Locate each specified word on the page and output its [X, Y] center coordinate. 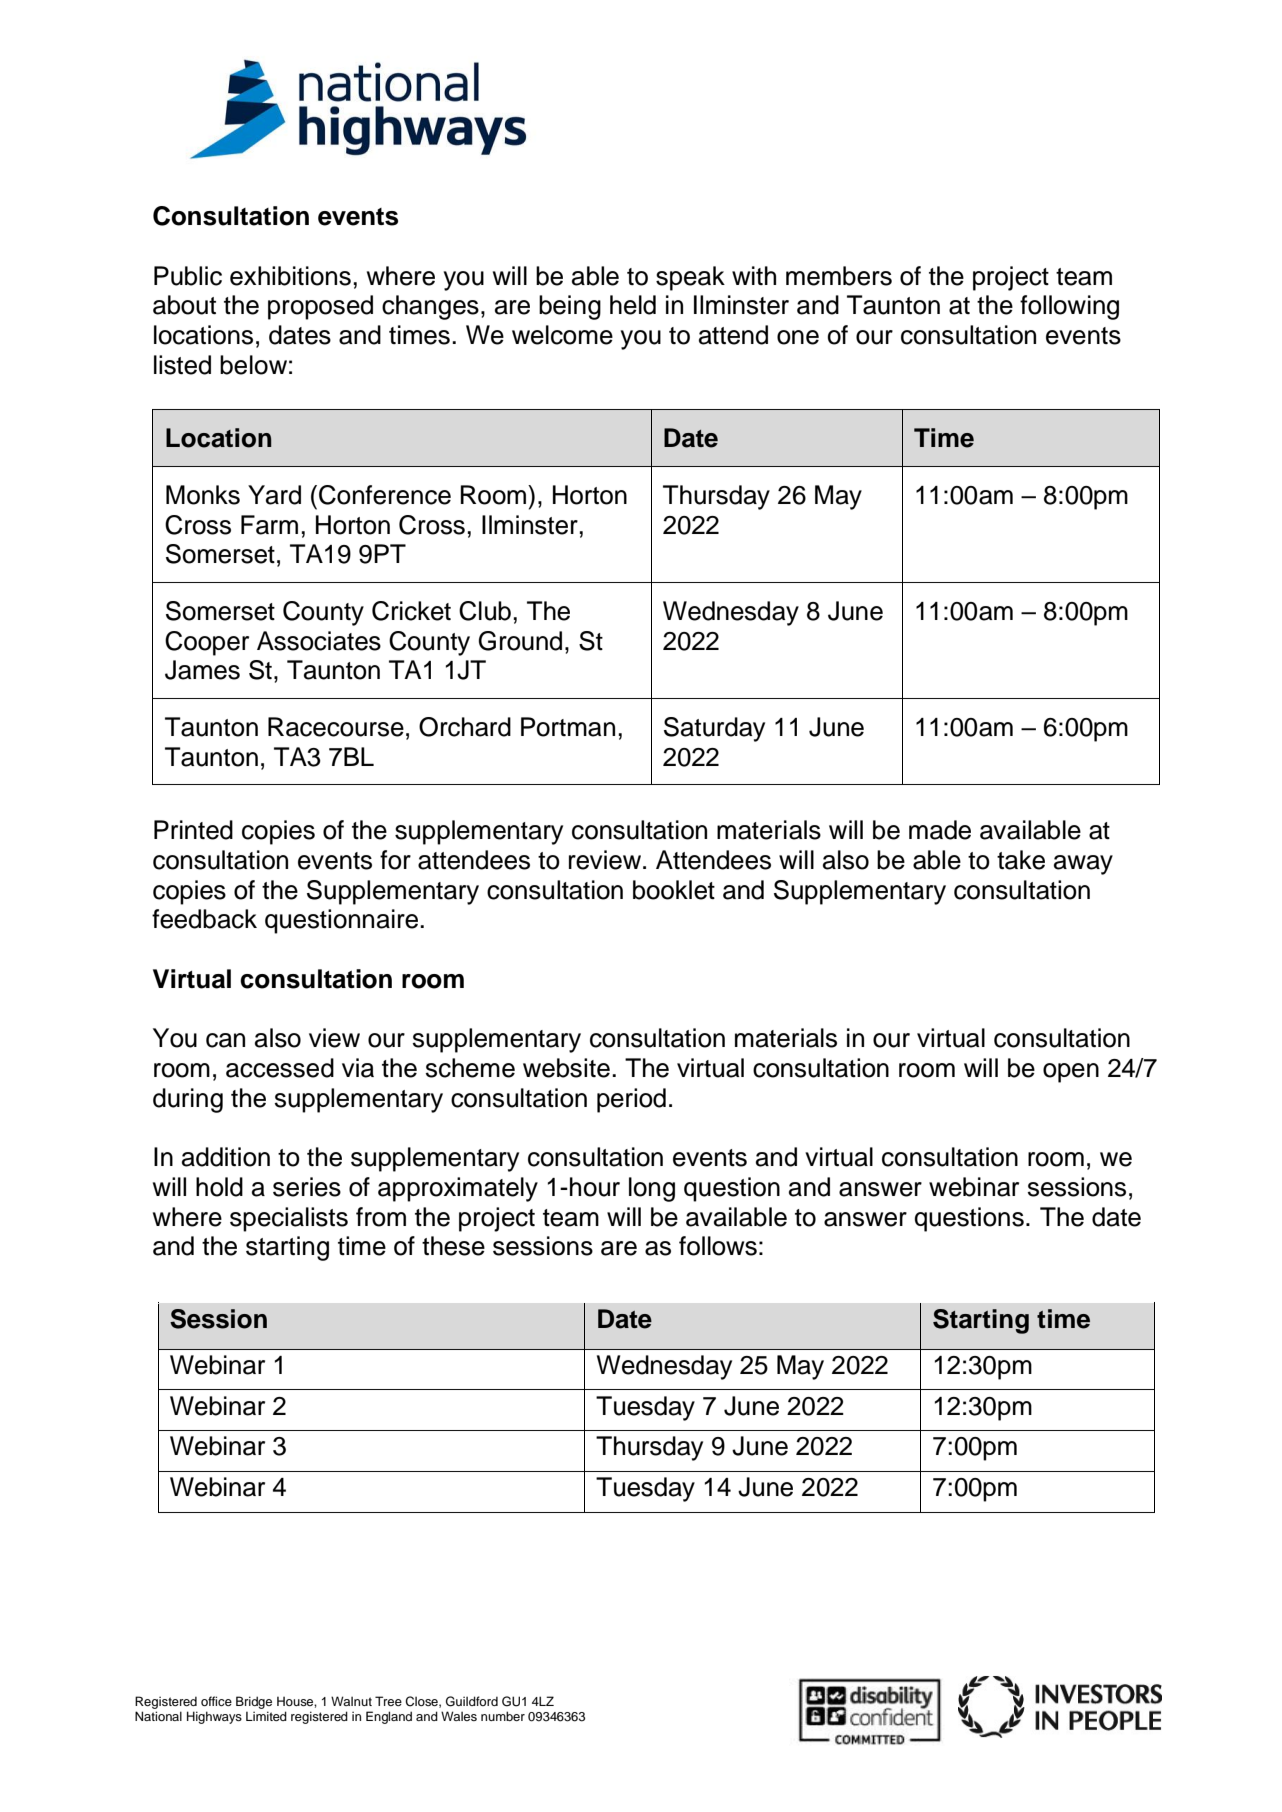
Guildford [472, 1701]
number [503, 1716]
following [1069, 307]
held [633, 305]
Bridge [254, 1702]
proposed [320, 307]
